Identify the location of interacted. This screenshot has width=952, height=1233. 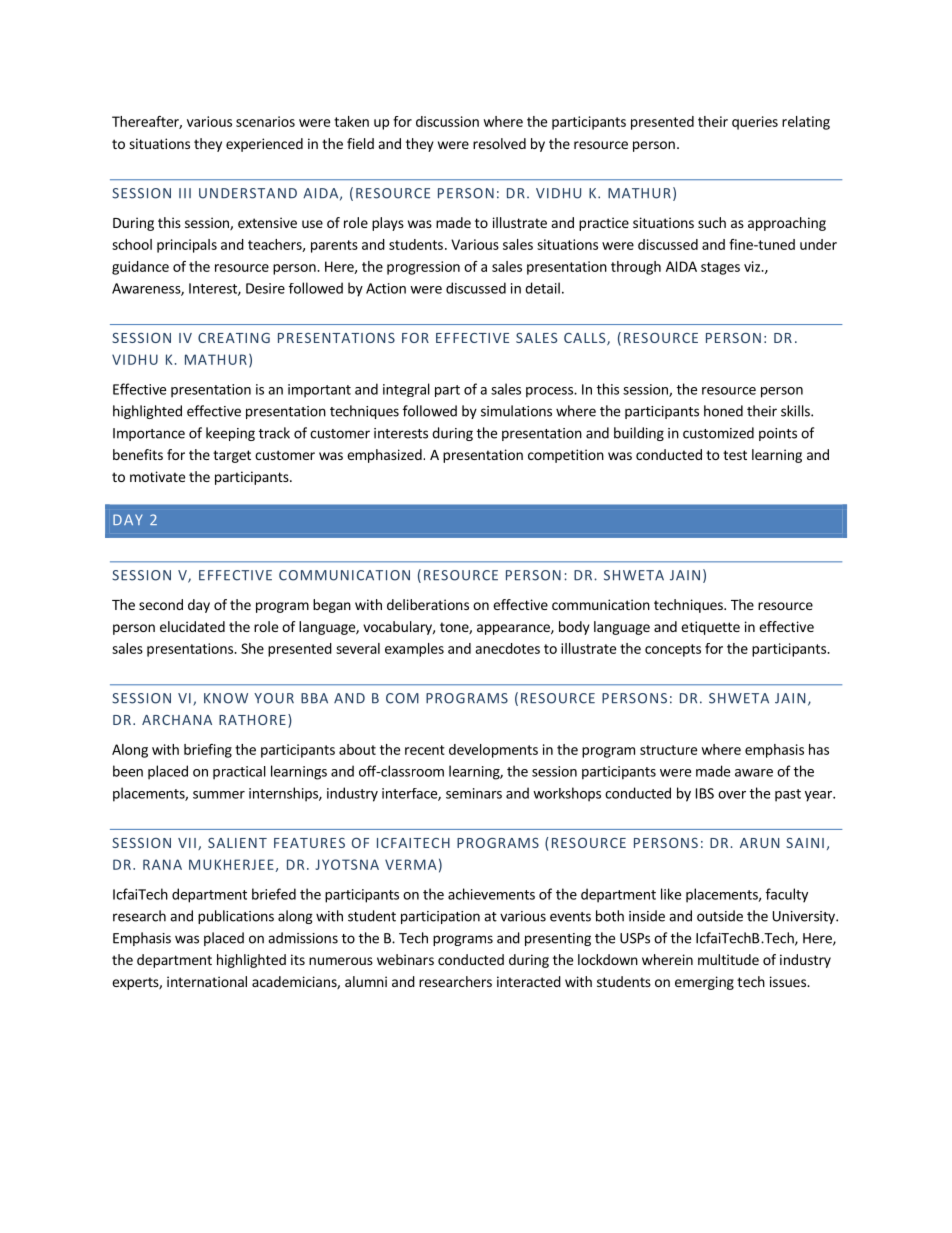
(529, 981).
